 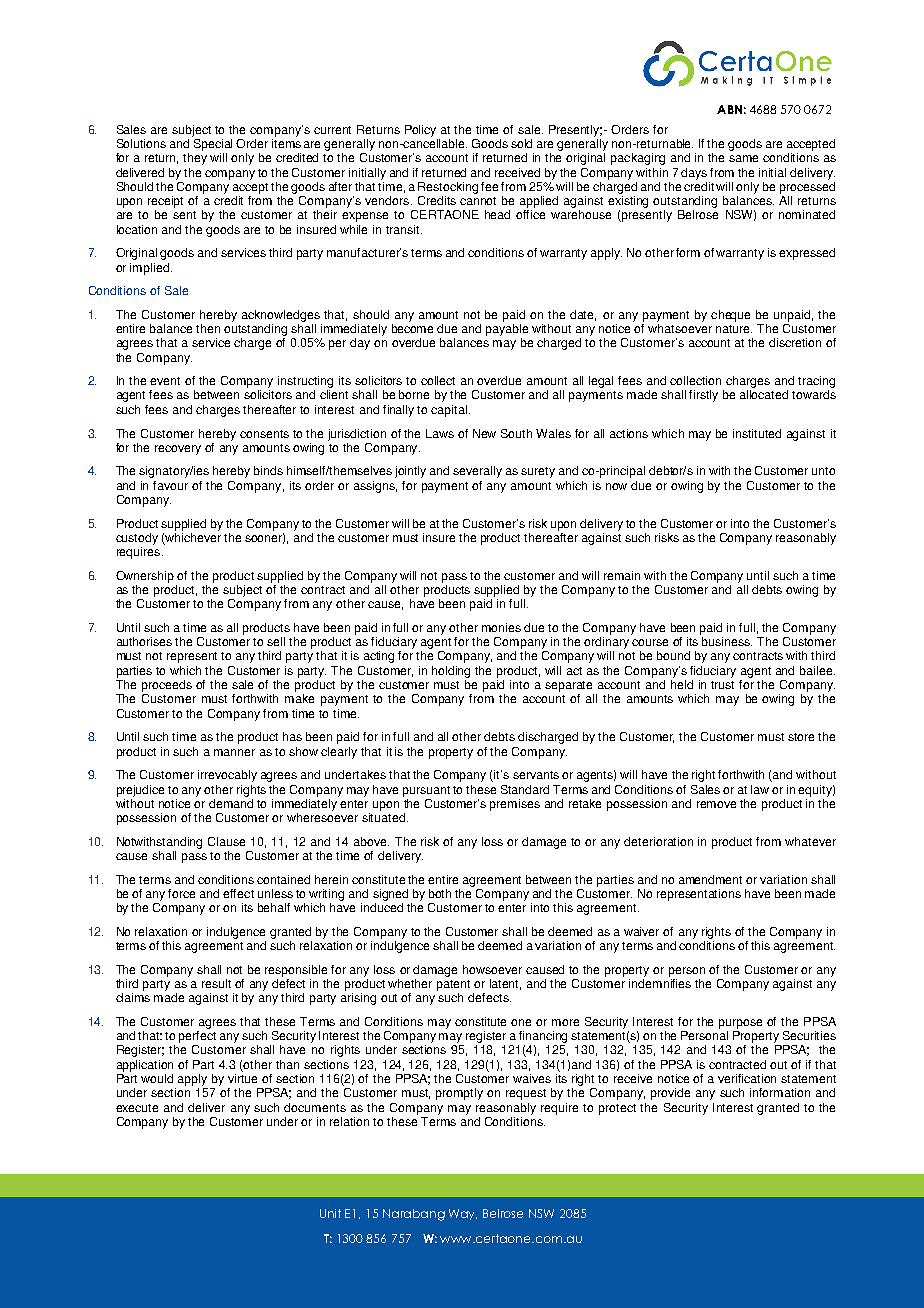 What do you see at coordinates (137, 1108) in the screenshot?
I see `execute` at bounding box center [137, 1108].
